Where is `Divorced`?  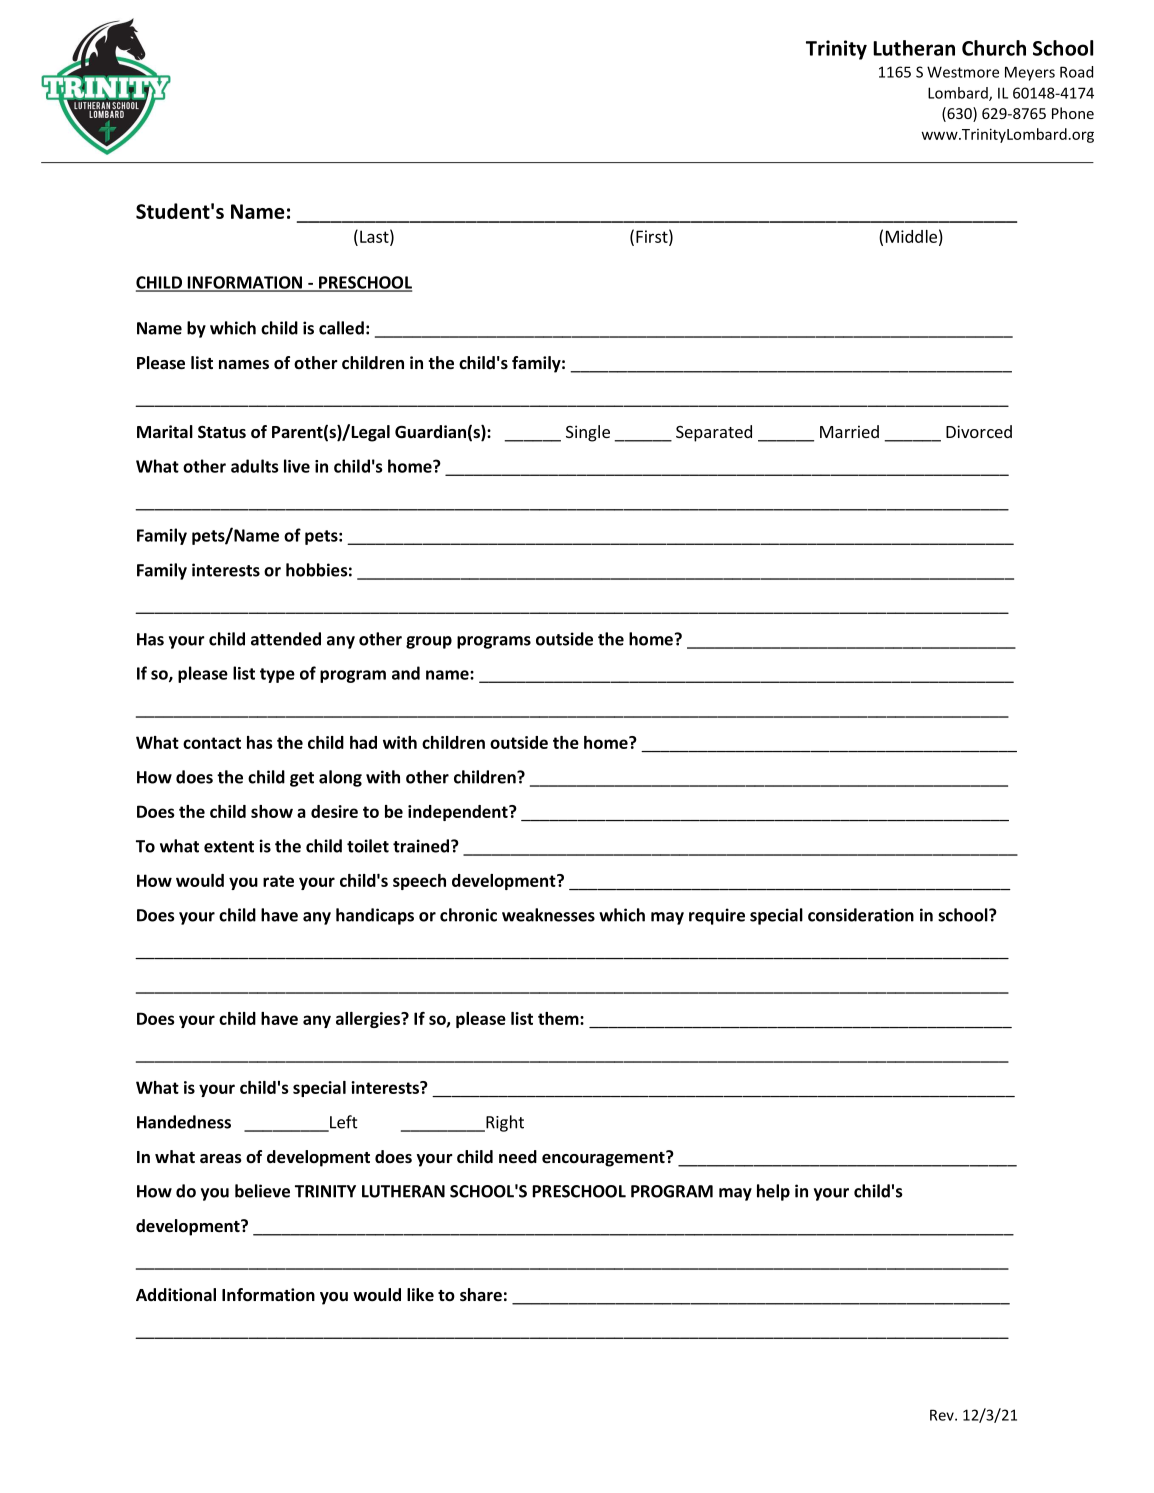
Divorced is located at coordinates (979, 431).
